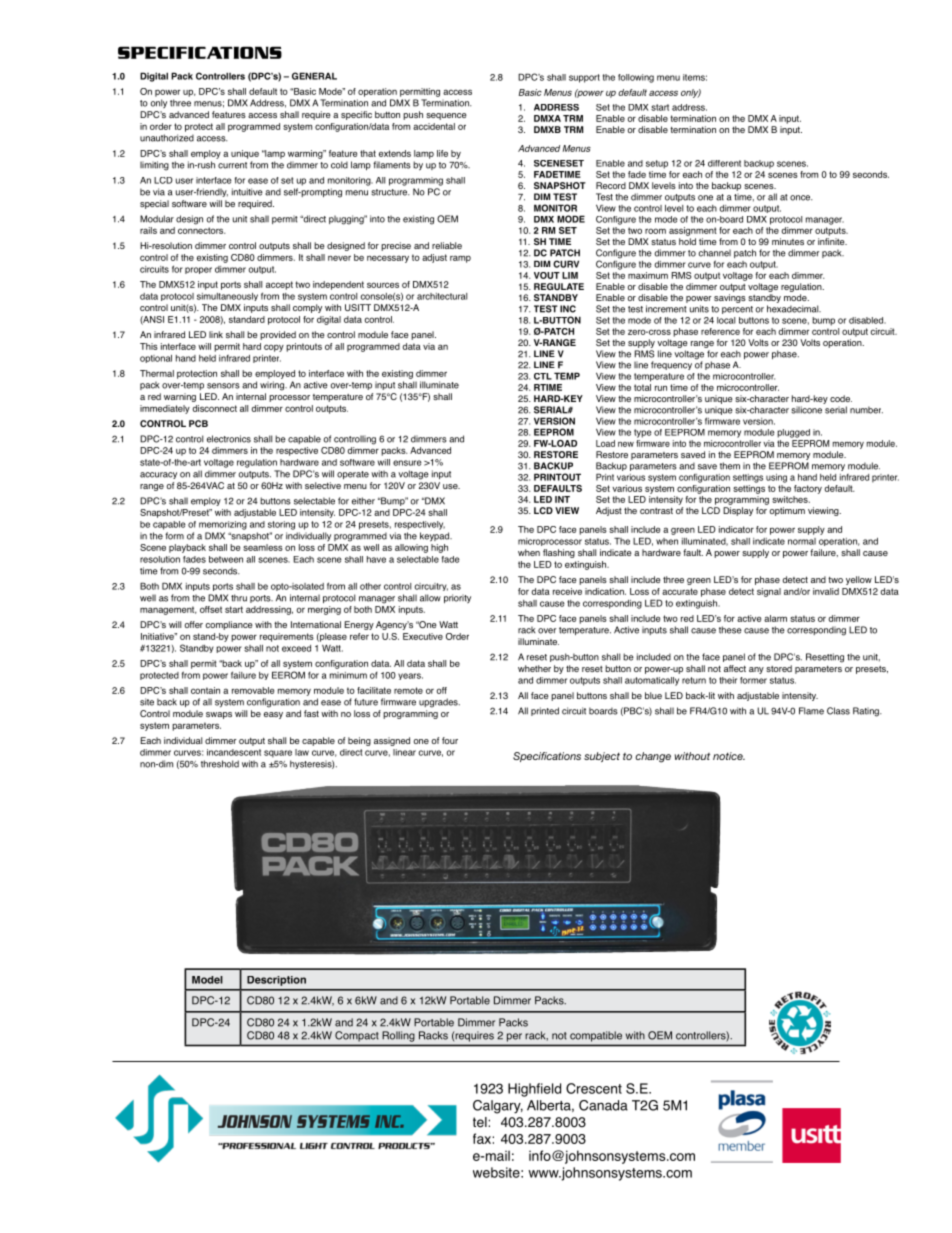 The width and height of the page is (952, 1233). Describe the element at coordinates (724, 163) in the page. I see `different` at that location.
